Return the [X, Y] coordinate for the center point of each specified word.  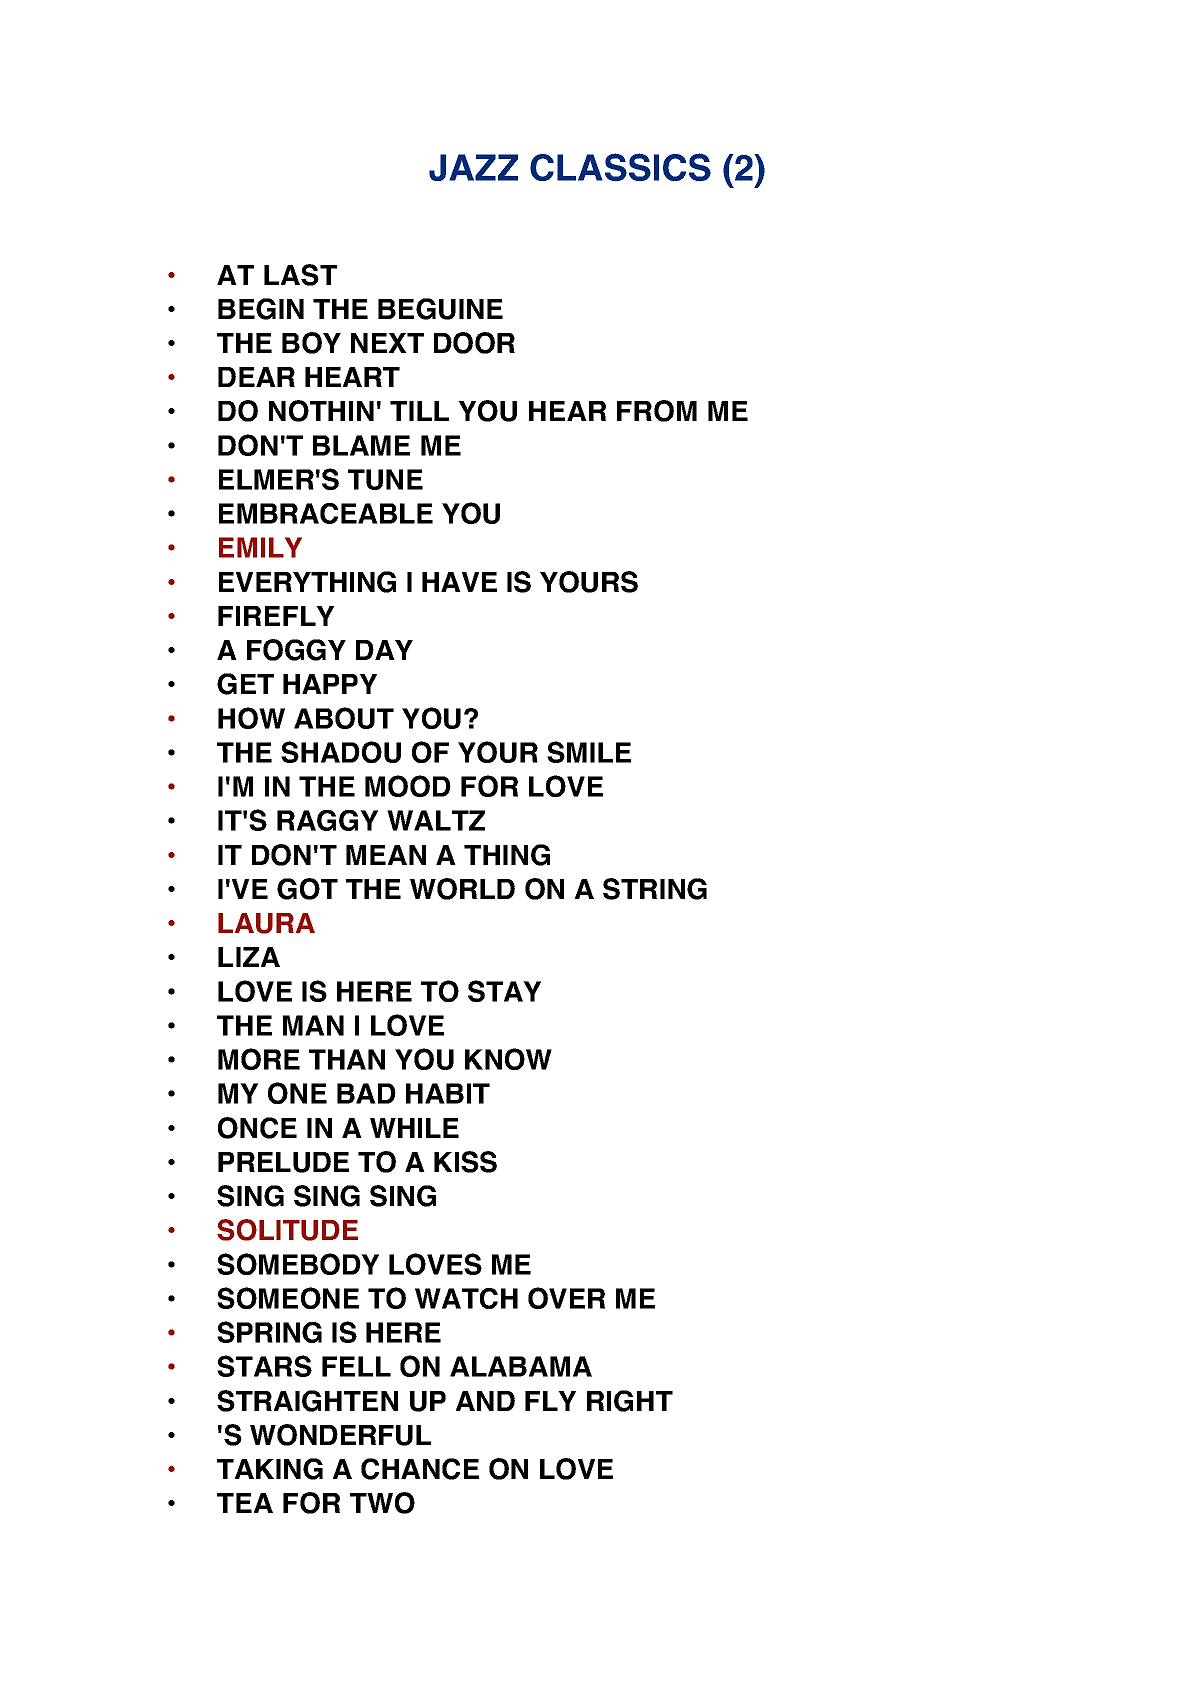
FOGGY [296, 650]
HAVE [459, 582]
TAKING [270, 1469]
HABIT [448, 1093]
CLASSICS [620, 167]
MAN [313, 1025]
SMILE [589, 752]
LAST [300, 275]
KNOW [508, 1059]
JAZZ [473, 167]
